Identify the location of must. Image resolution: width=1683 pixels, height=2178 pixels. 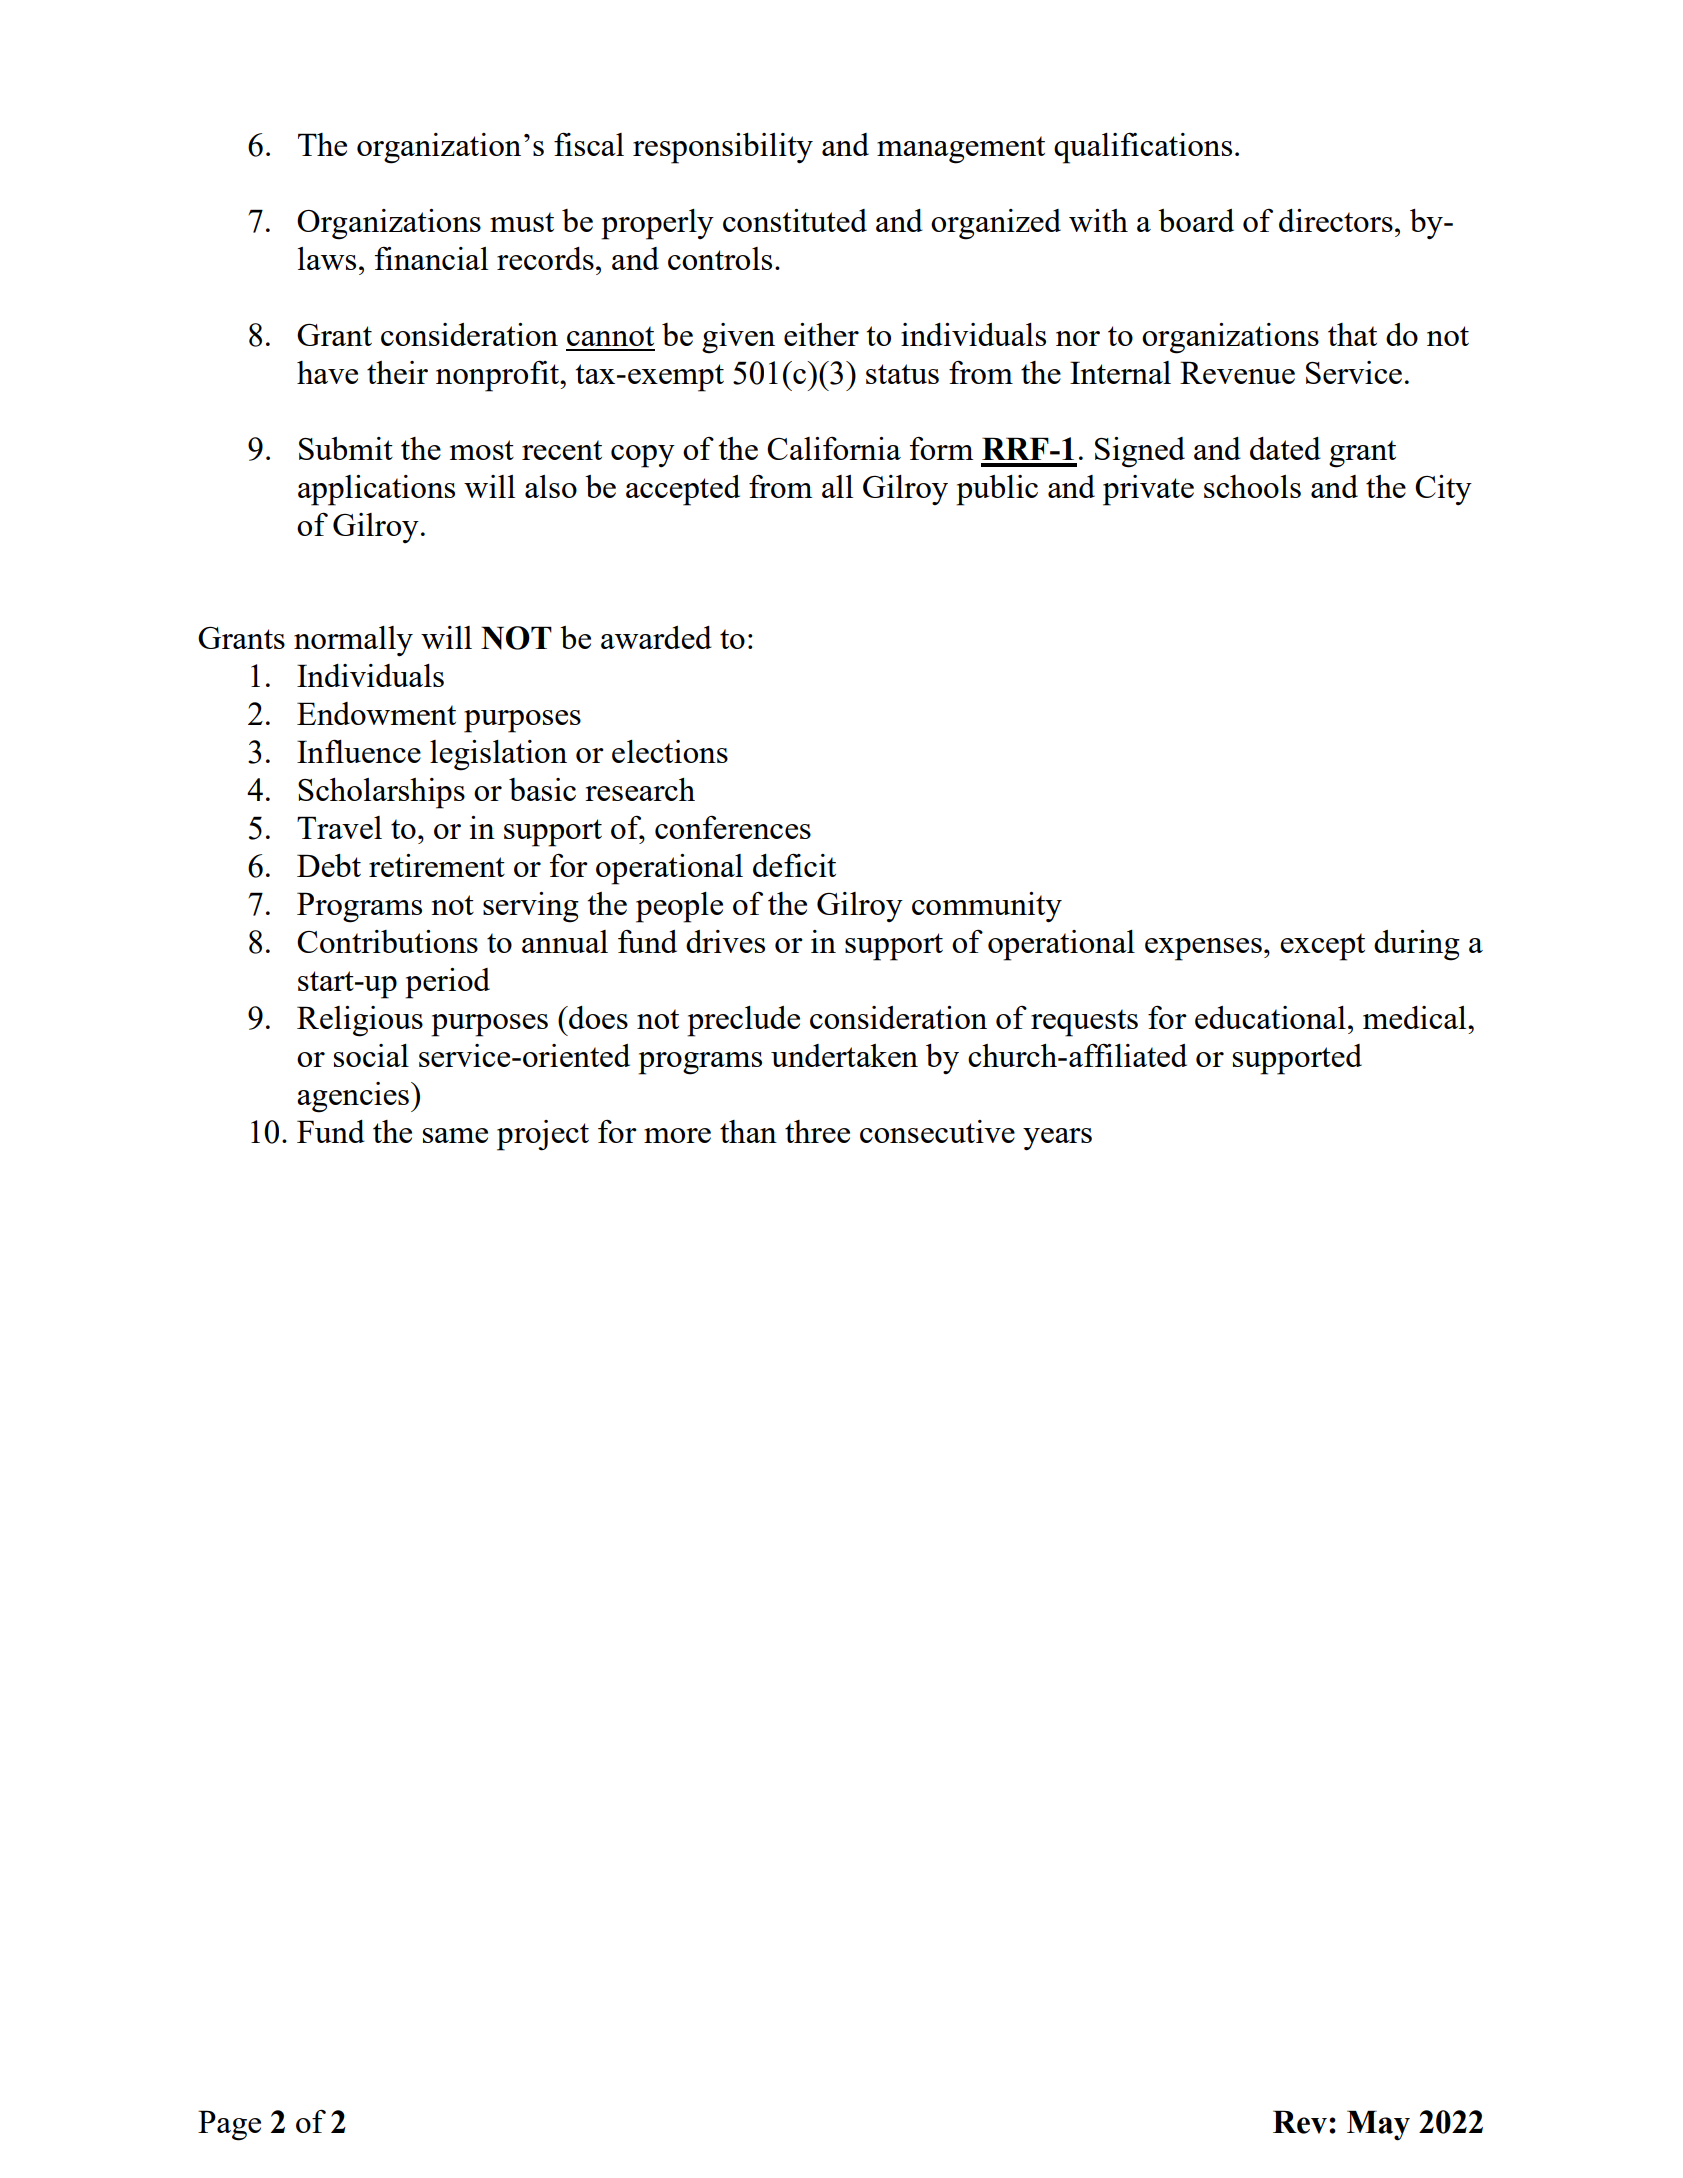
(522, 222).
